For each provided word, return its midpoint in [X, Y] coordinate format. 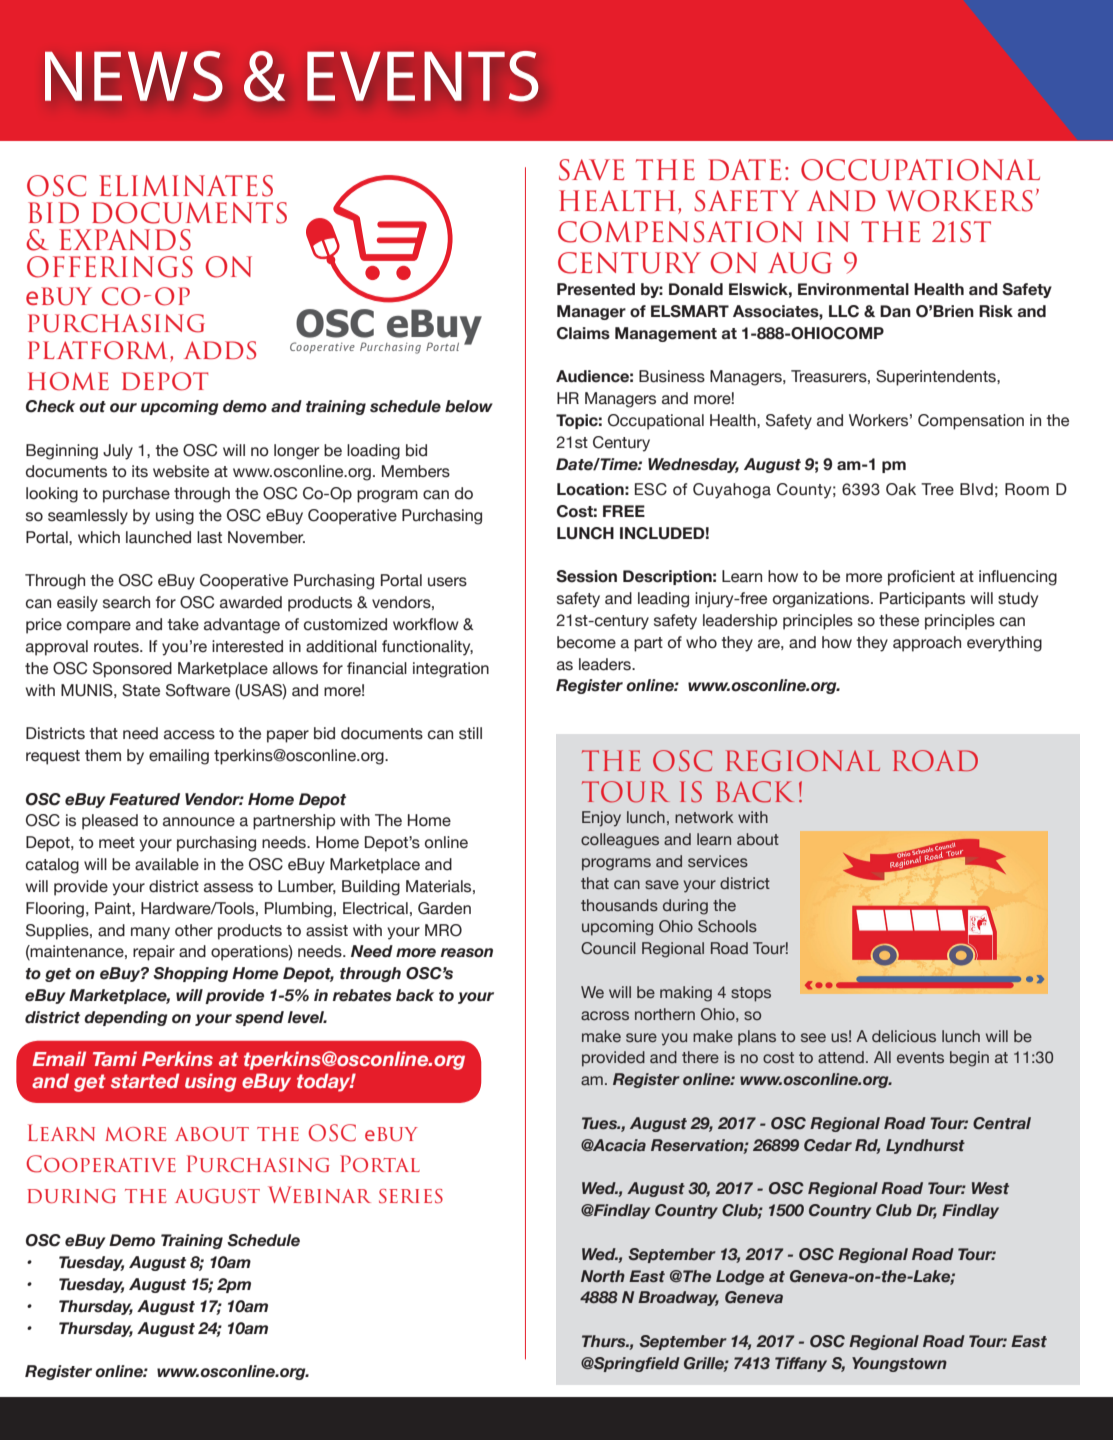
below [469, 406]
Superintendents [937, 378]
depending [126, 1018]
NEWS [134, 76]
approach [927, 644]
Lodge [740, 1277]
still [470, 733]
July [118, 452]
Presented [596, 289]
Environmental [853, 289]
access [189, 735]
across [605, 1015]
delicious [904, 1036]
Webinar [319, 1194]
